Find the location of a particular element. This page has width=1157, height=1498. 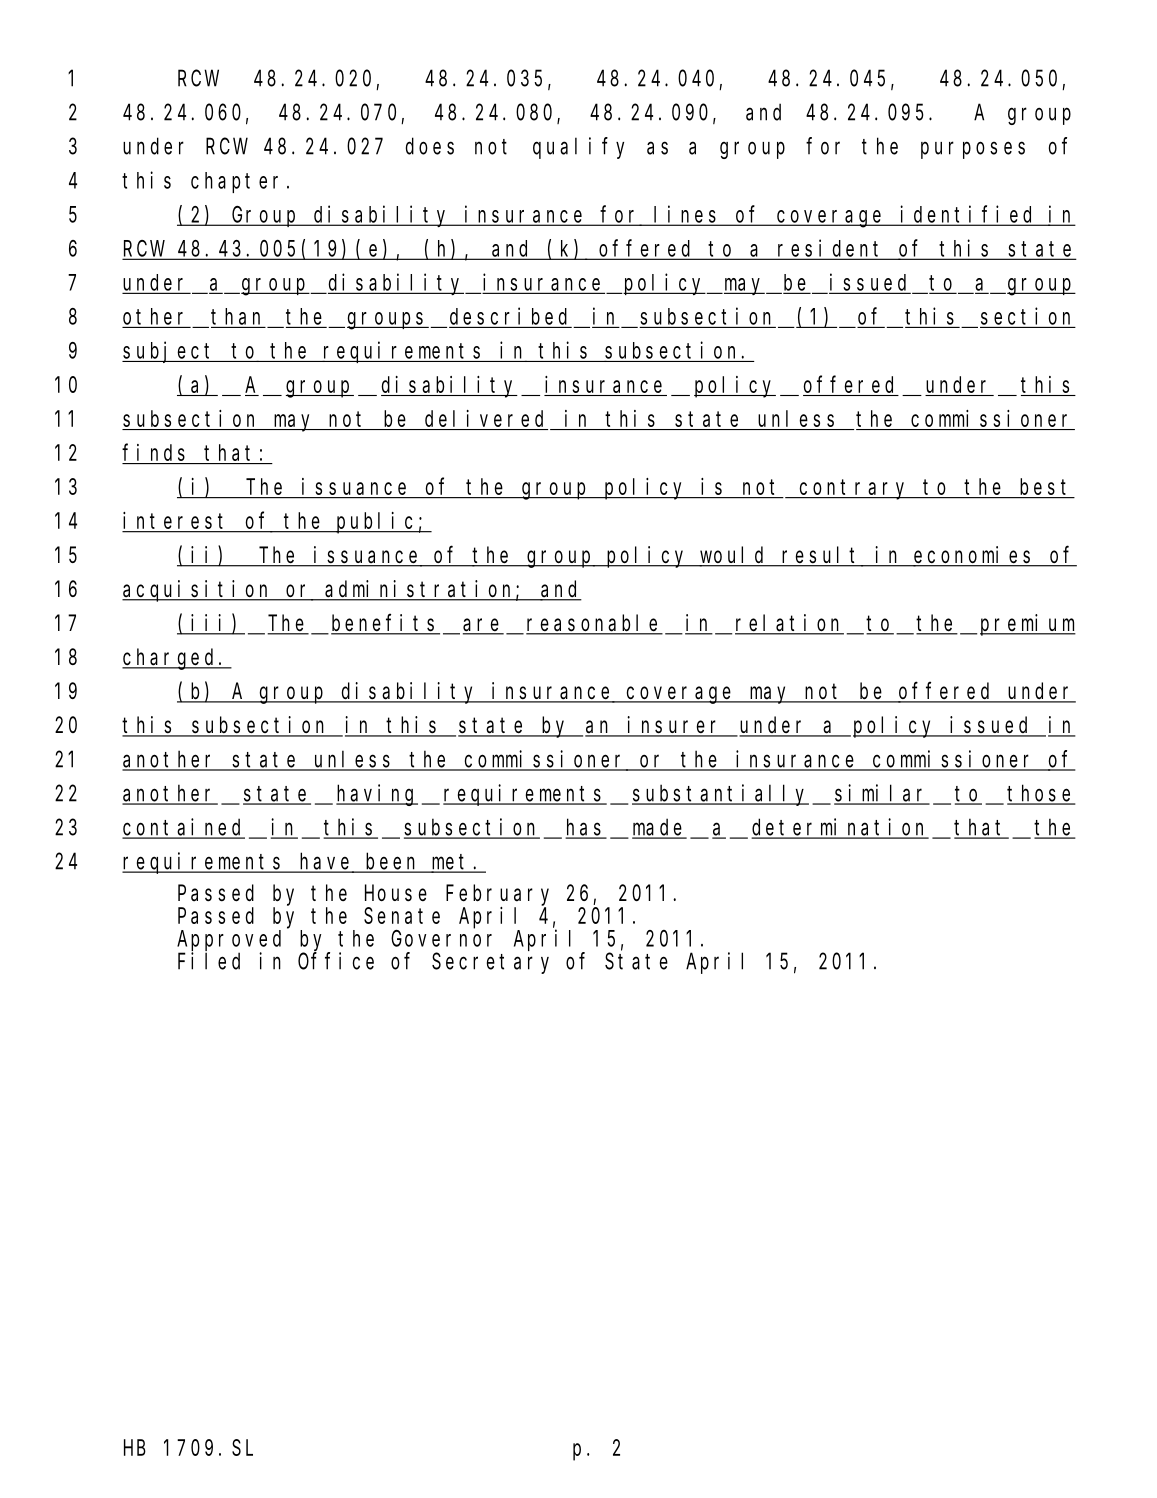

lines is located at coordinates (687, 215).
